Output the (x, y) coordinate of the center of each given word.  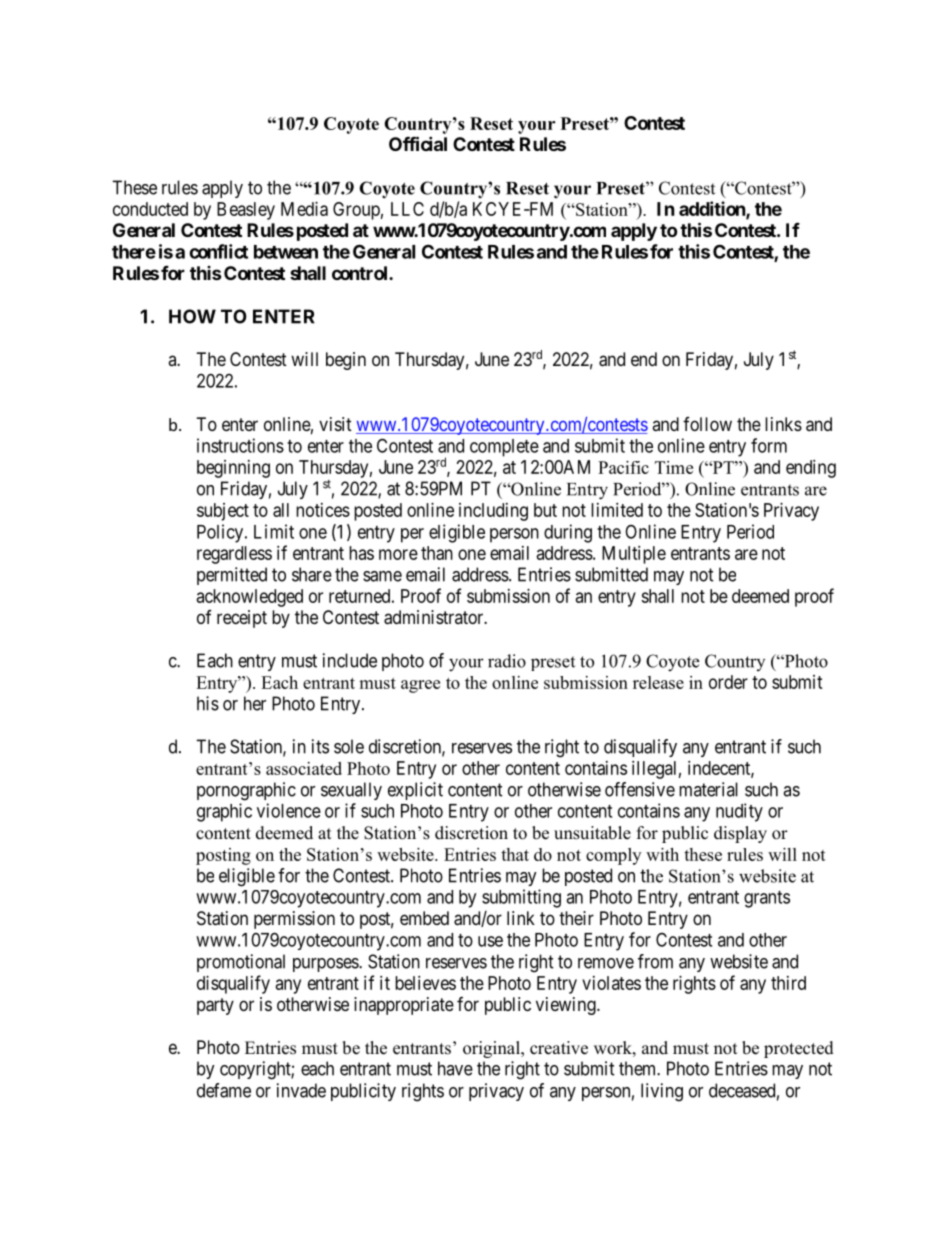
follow (707, 424)
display (740, 834)
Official (418, 143)
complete (504, 448)
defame (224, 1090)
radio (507, 661)
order (728, 682)
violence (289, 810)
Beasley (246, 211)
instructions (240, 445)
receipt (242, 619)
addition (713, 209)
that (515, 854)
